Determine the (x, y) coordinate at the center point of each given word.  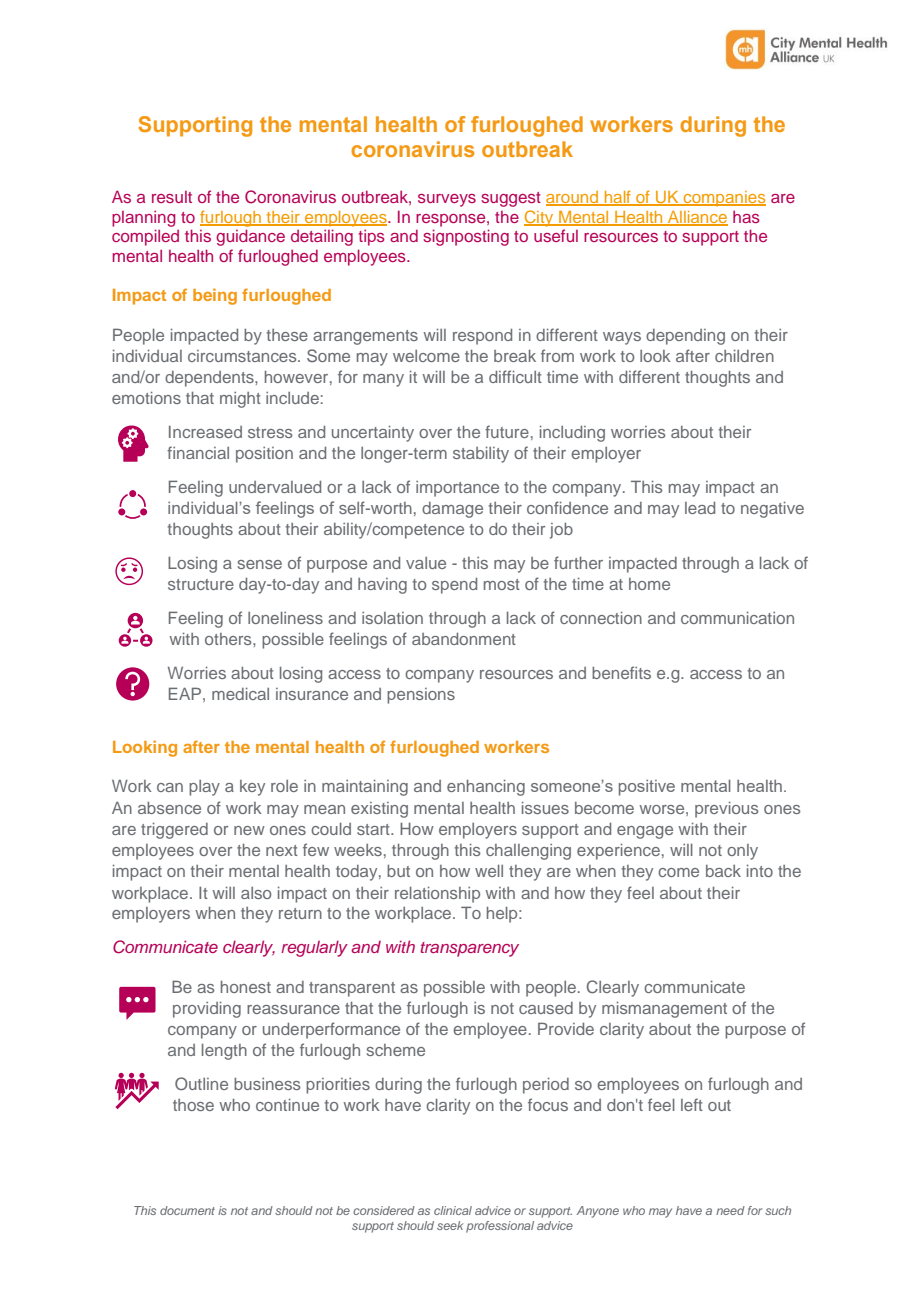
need (730, 1210)
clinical (453, 1210)
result (172, 197)
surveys (447, 200)
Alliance (697, 218)
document (187, 1210)
